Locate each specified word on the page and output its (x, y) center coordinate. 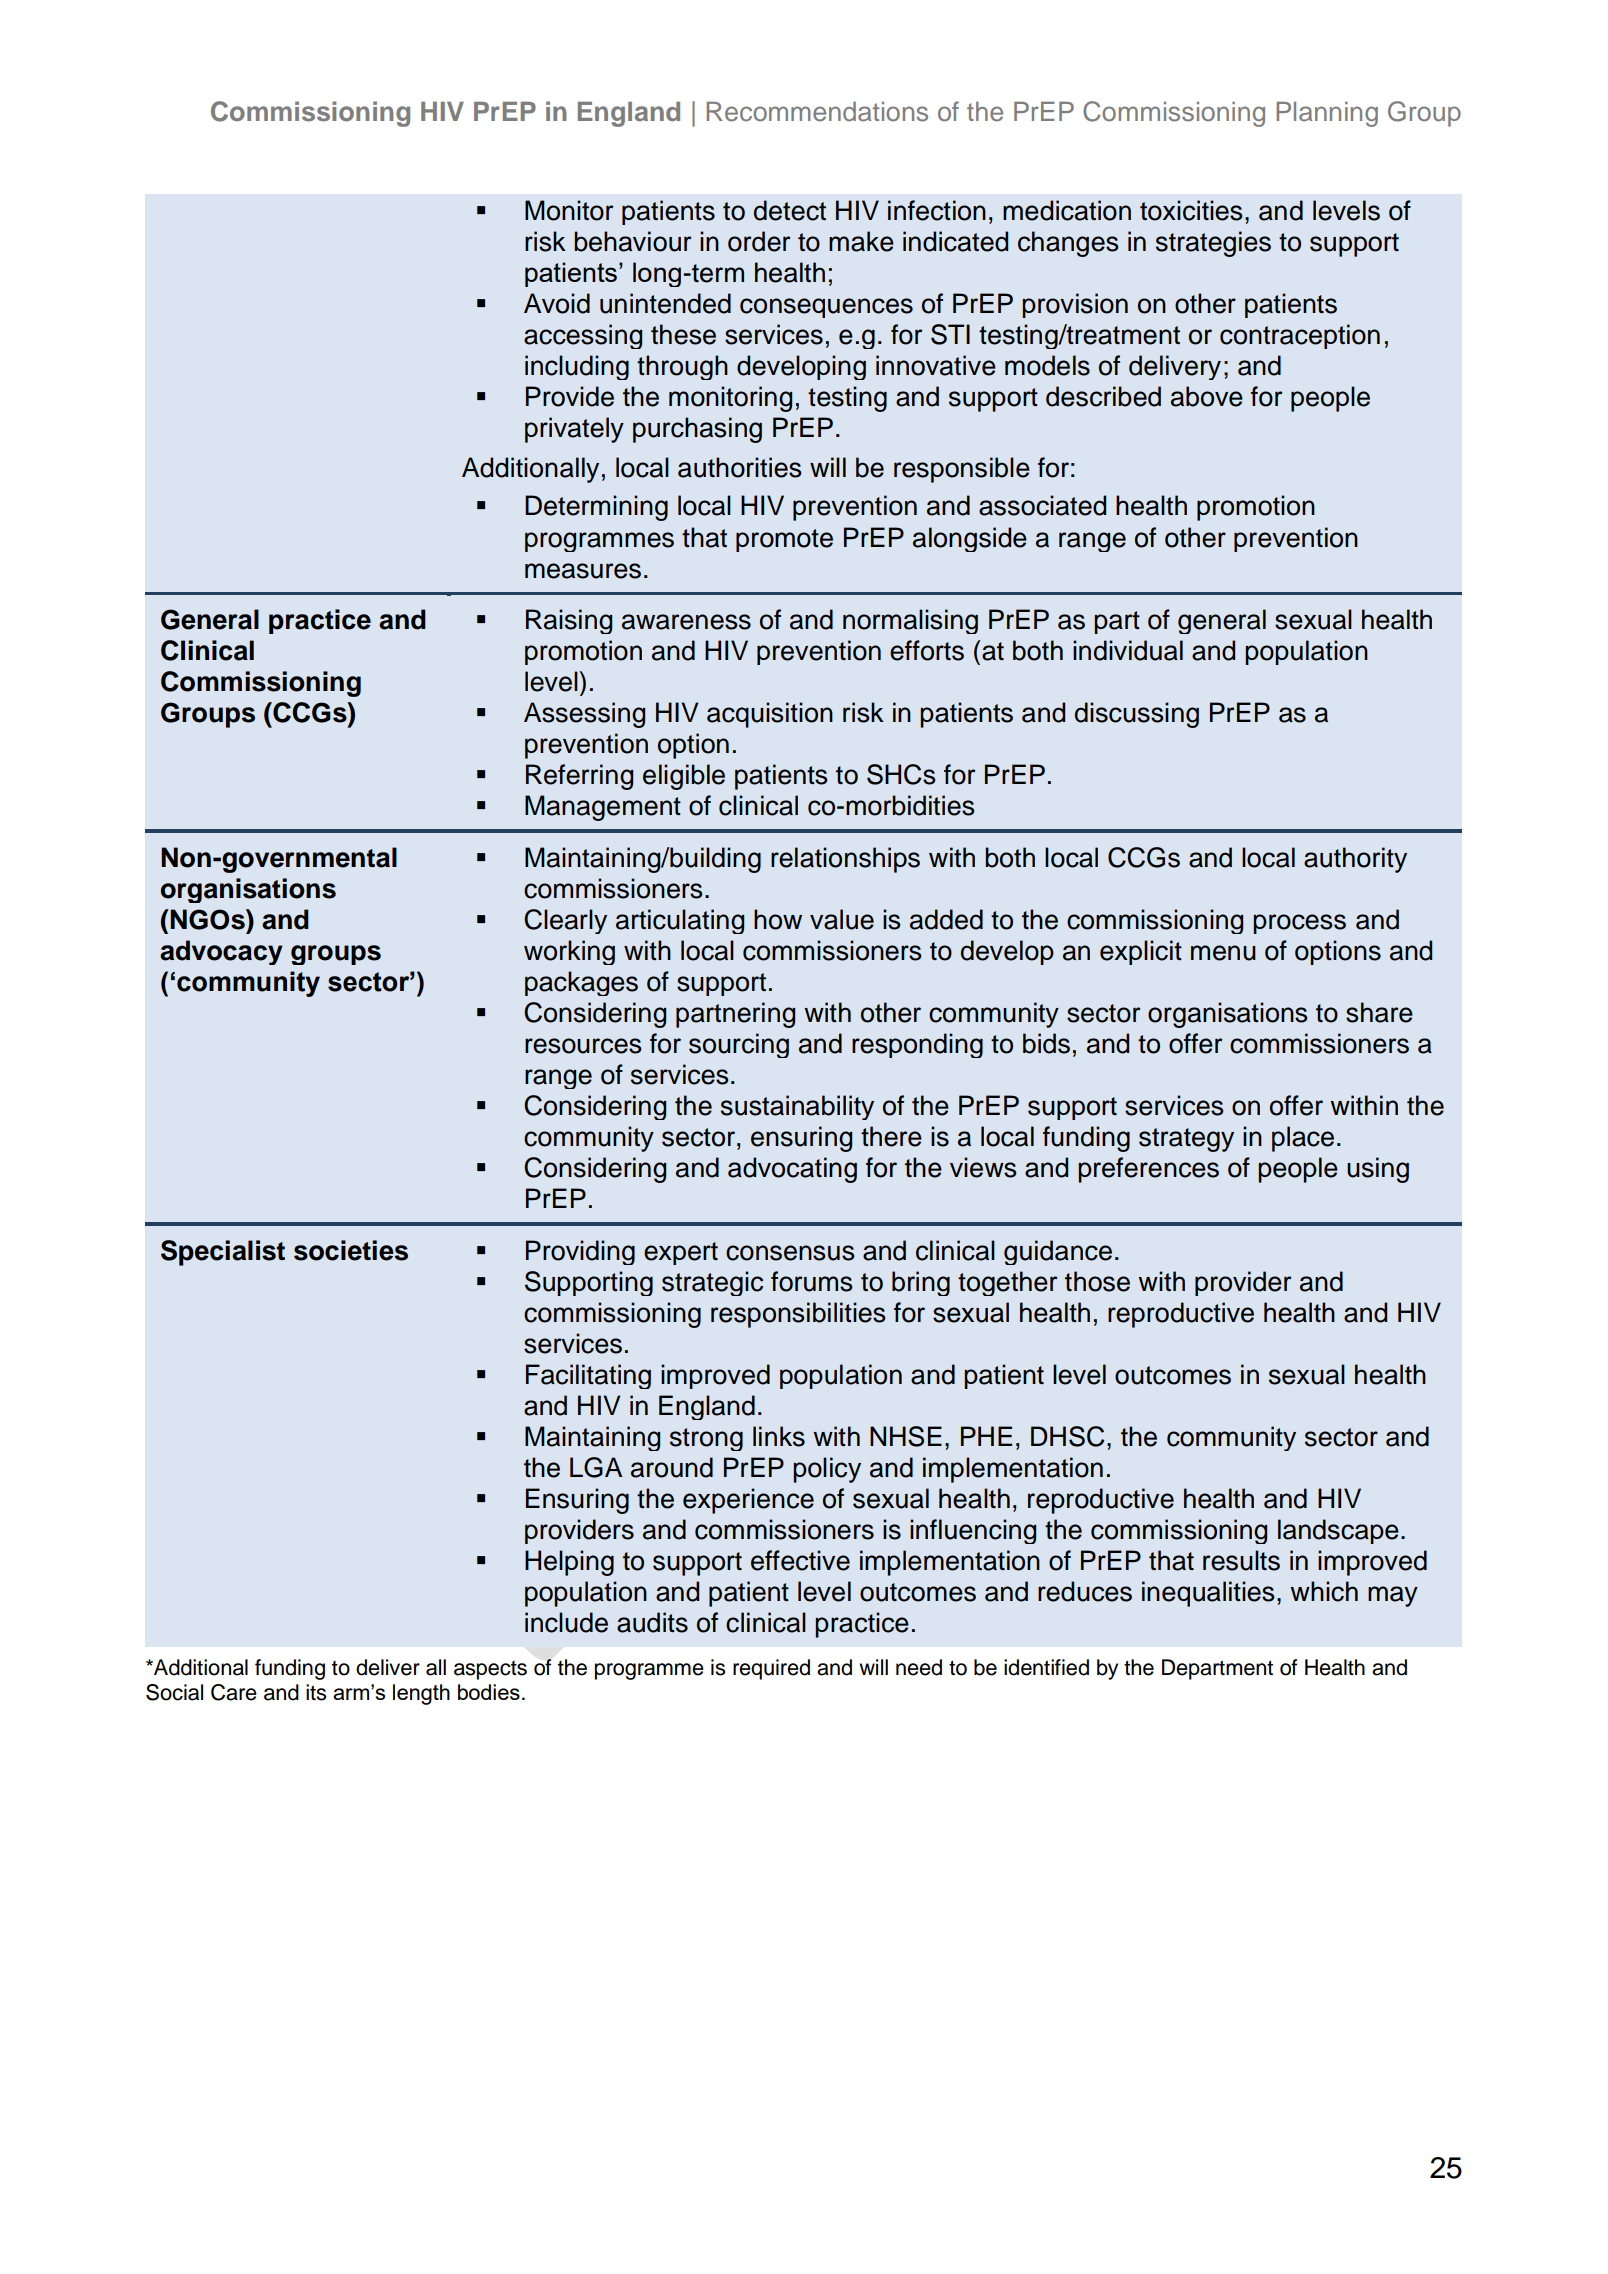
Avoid (557, 303)
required (771, 1669)
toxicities (1191, 210)
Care (234, 1692)
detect (790, 210)
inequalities (1208, 1594)
